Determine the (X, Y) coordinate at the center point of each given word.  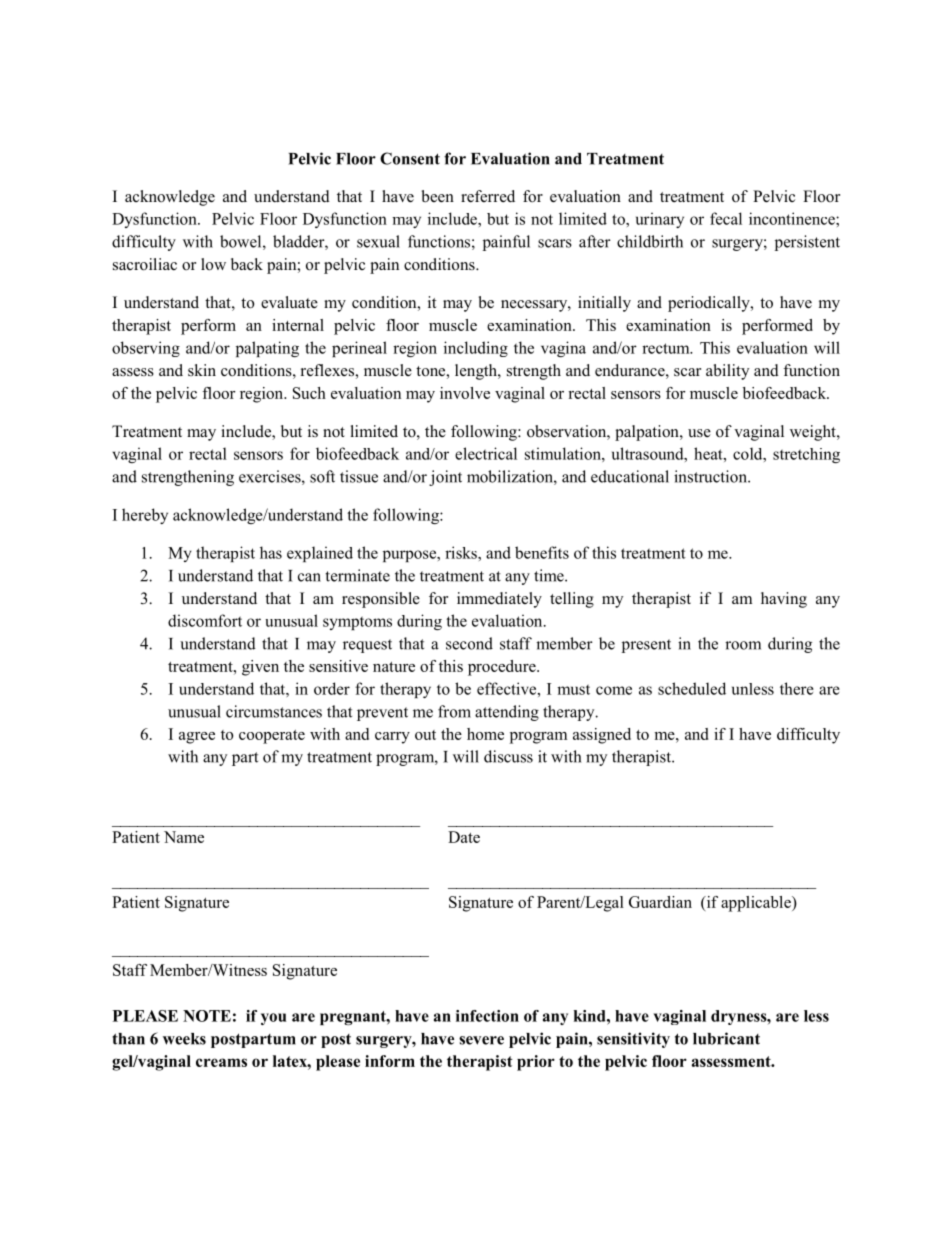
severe (481, 1040)
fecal (726, 218)
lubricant (726, 1038)
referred (488, 196)
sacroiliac (145, 264)
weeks (184, 1039)
